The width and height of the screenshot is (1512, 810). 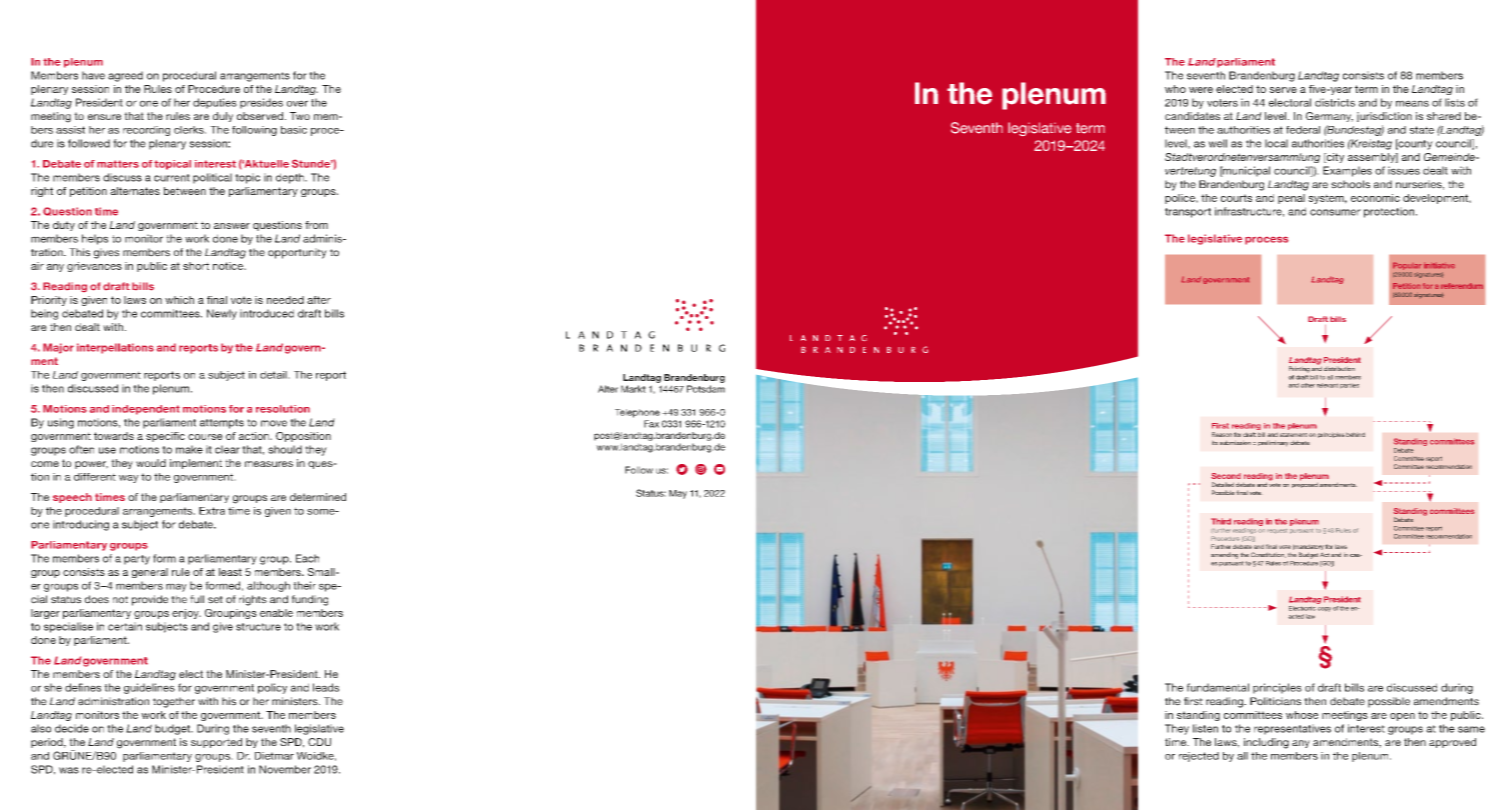 I want to click on supported, so click(x=216, y=743).
